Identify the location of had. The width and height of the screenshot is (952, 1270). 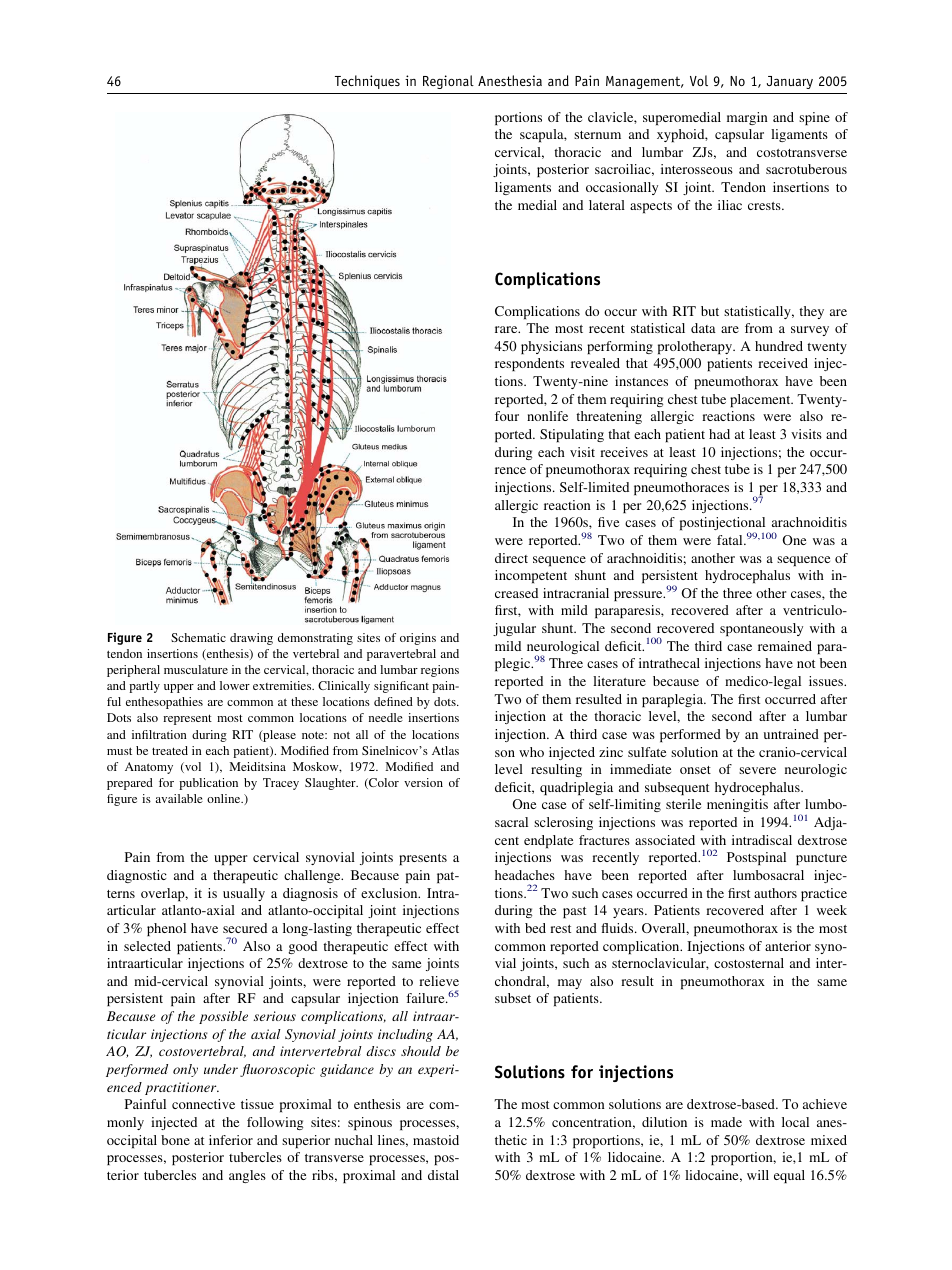
(719, 434).
